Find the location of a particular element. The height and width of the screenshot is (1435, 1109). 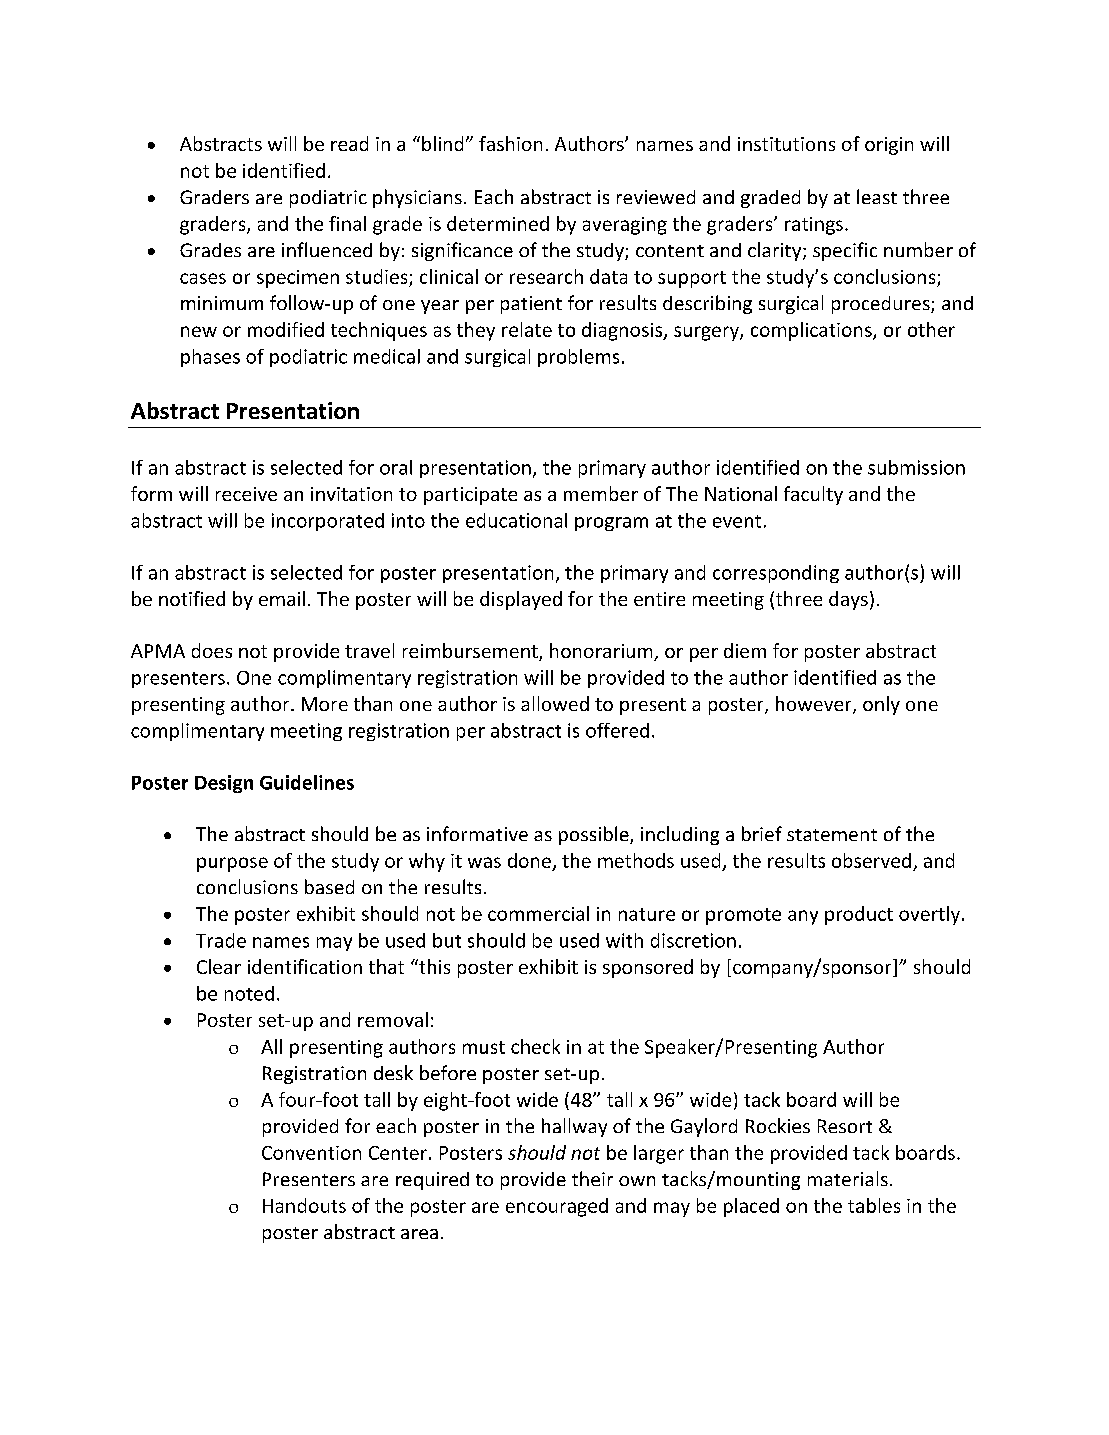

fashion is located at coordinates (510, 143).
